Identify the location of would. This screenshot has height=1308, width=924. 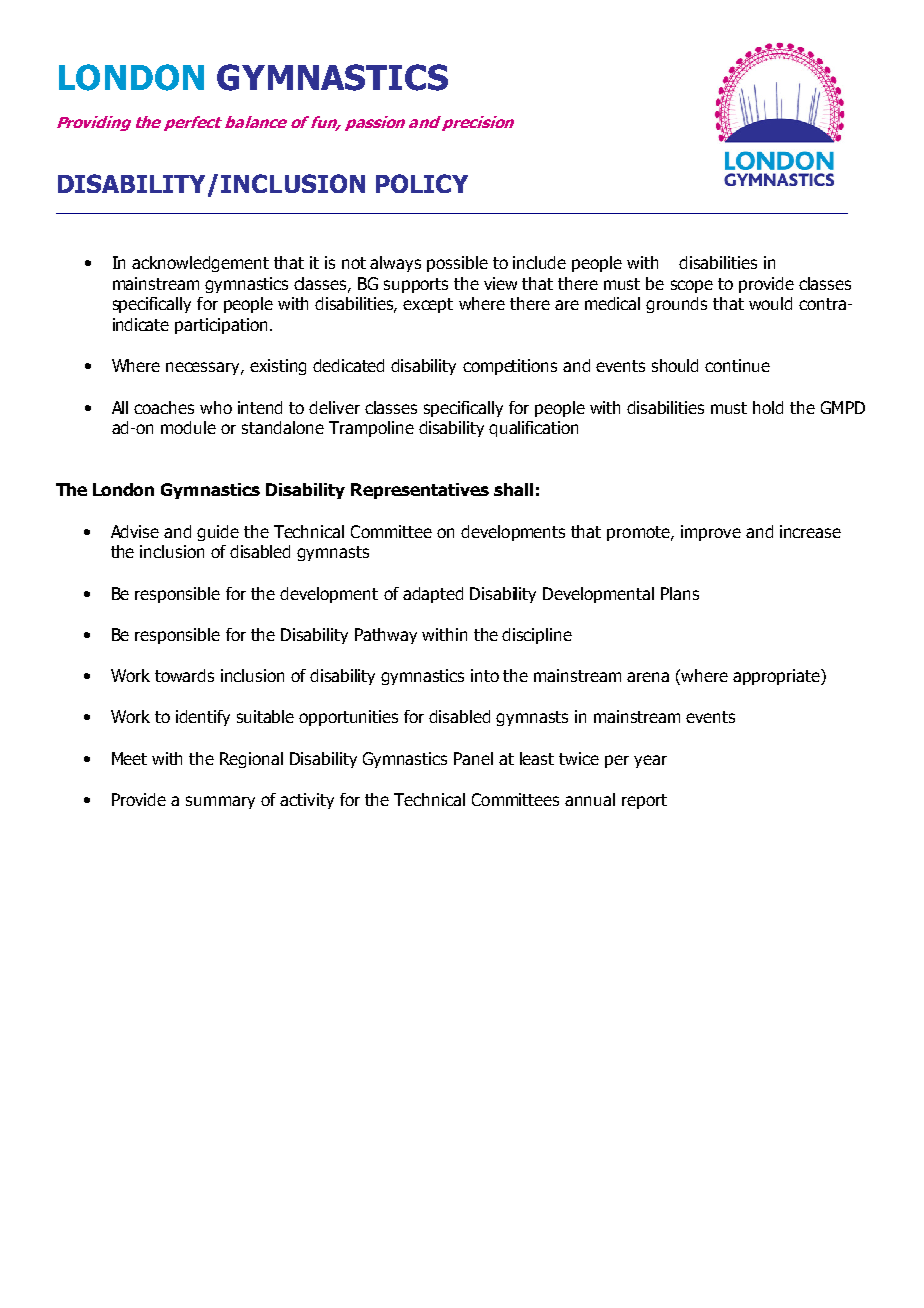
(770, 303).
